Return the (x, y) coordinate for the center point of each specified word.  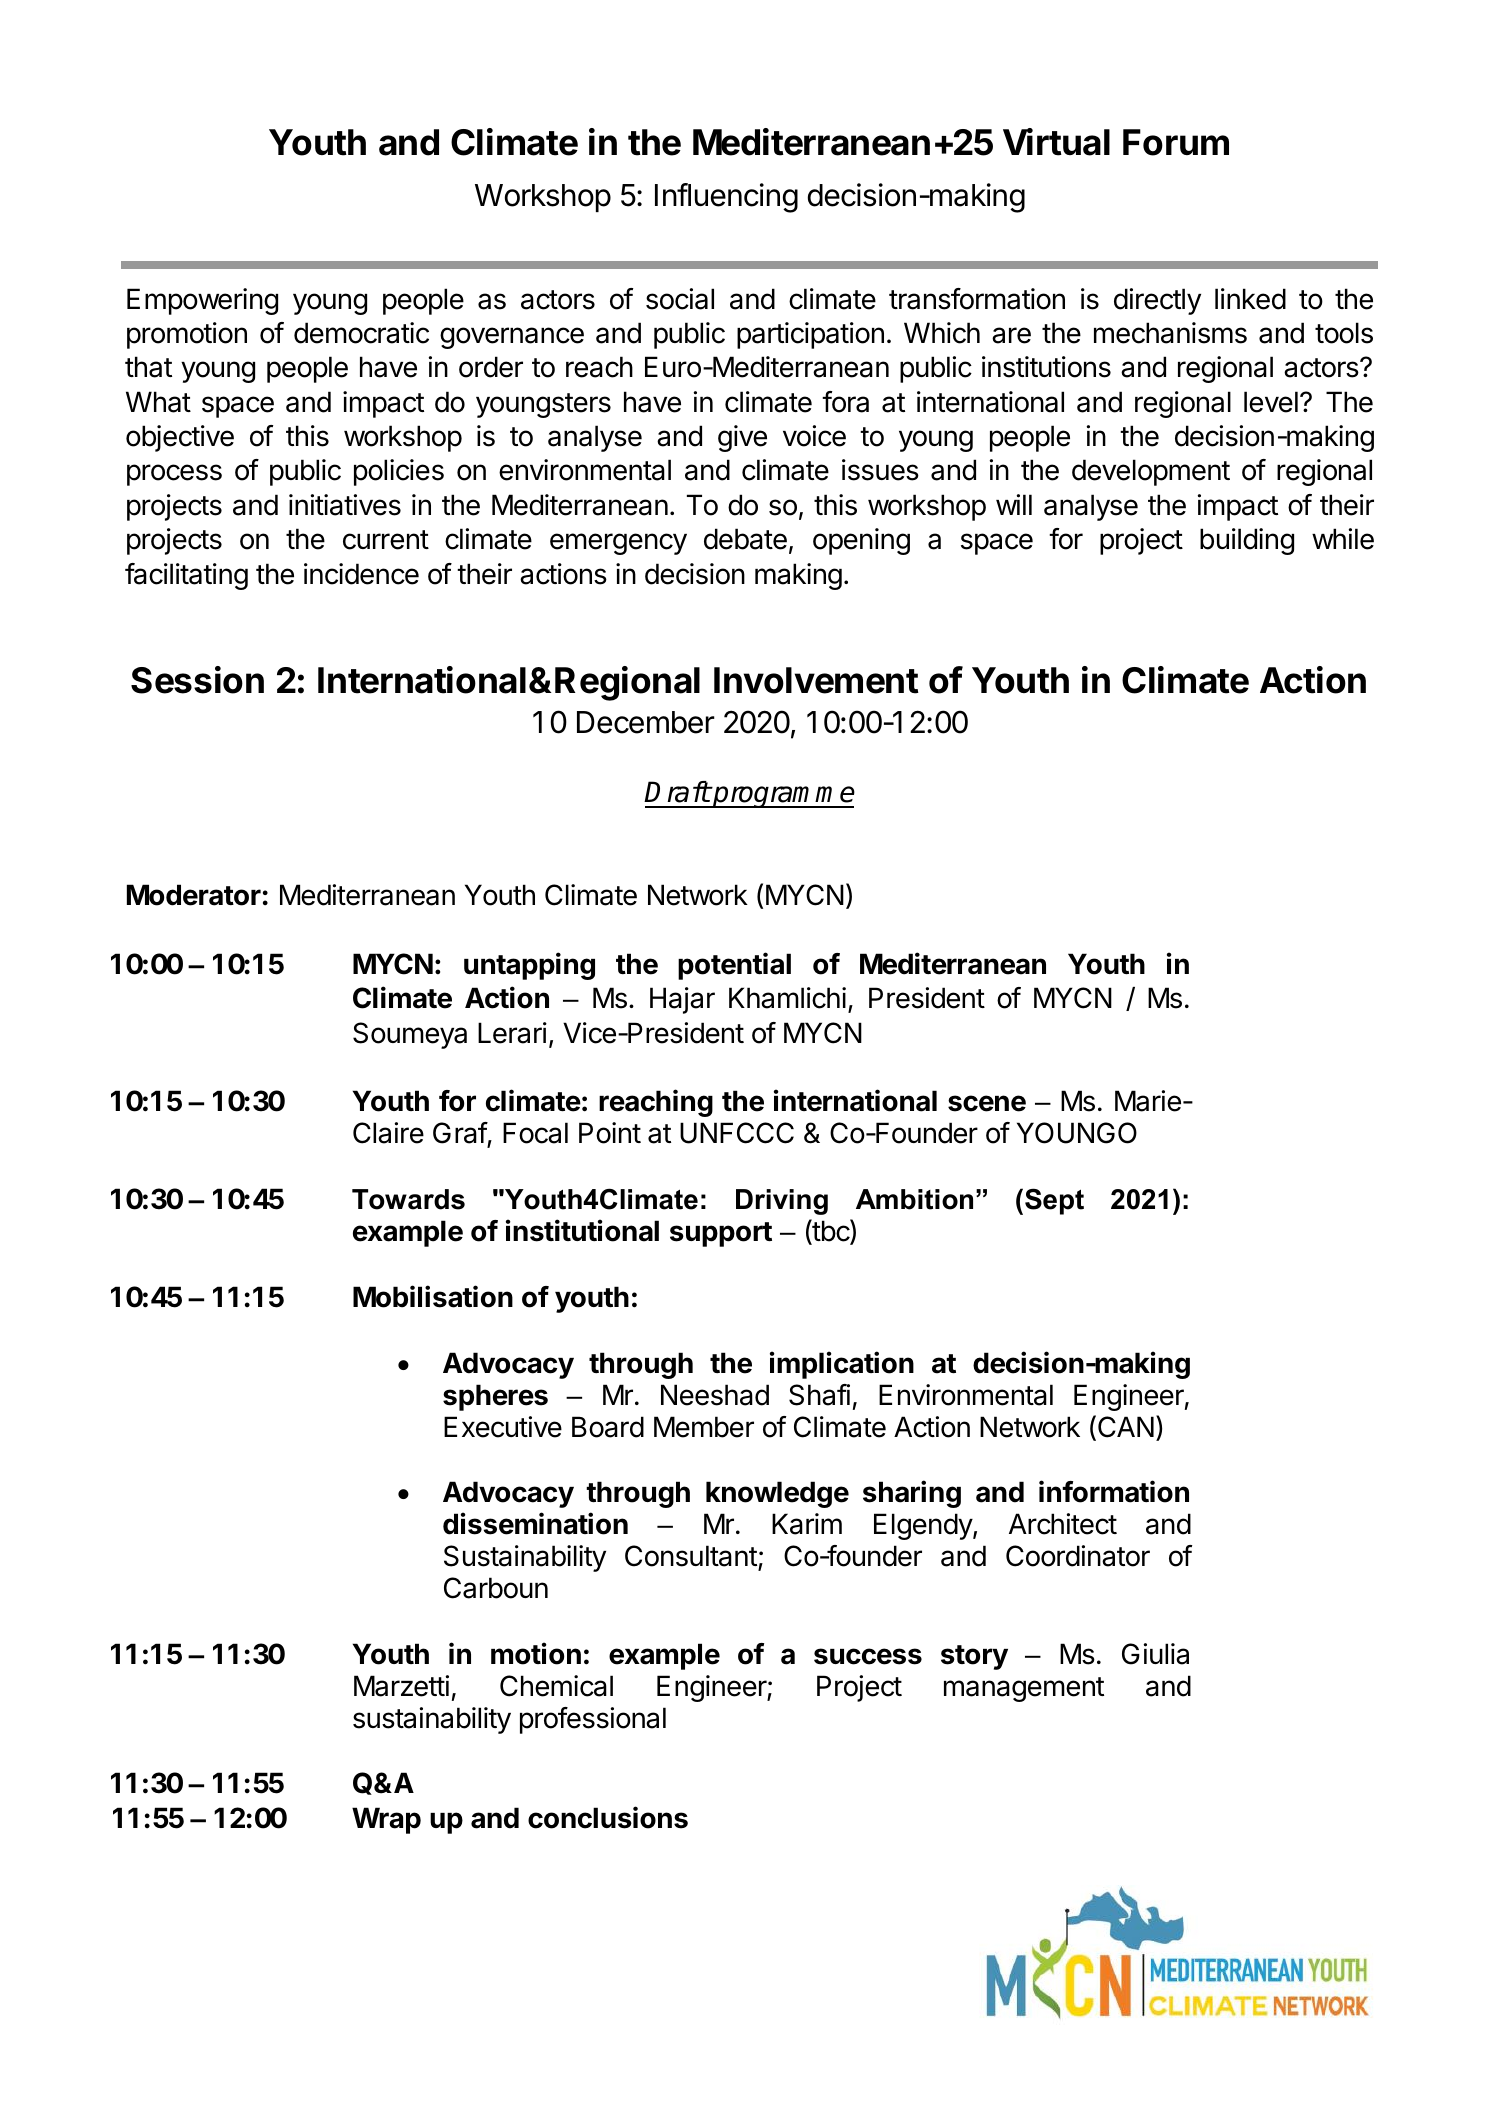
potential (734, 966)
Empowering (202, 301)
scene (987, 1103)
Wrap (386, 1820)
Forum (1176, 142)
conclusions (608, 1817)
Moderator (194, 895)
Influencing (726, 198)
